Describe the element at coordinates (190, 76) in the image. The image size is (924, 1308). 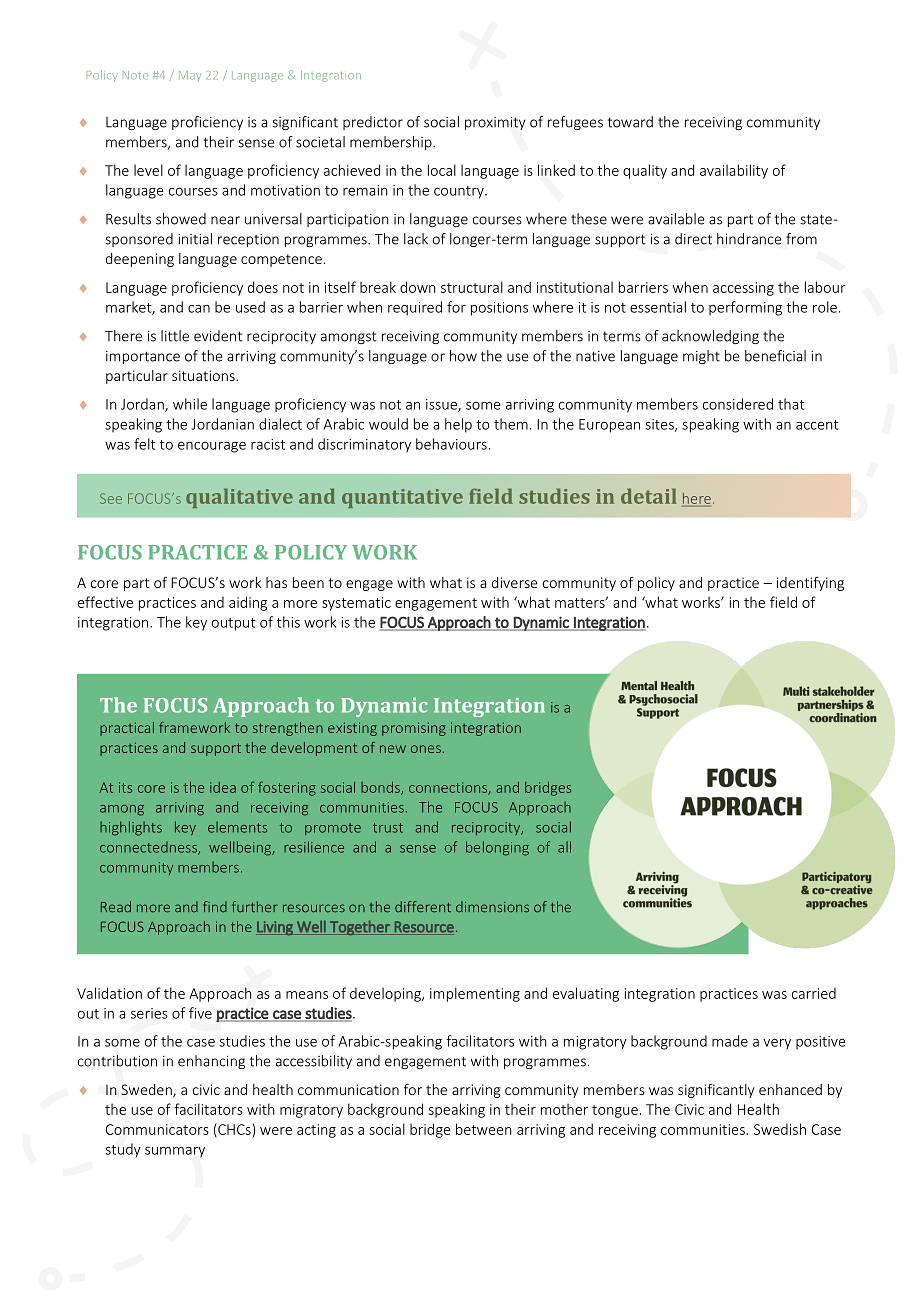
I see `May` at that location.
